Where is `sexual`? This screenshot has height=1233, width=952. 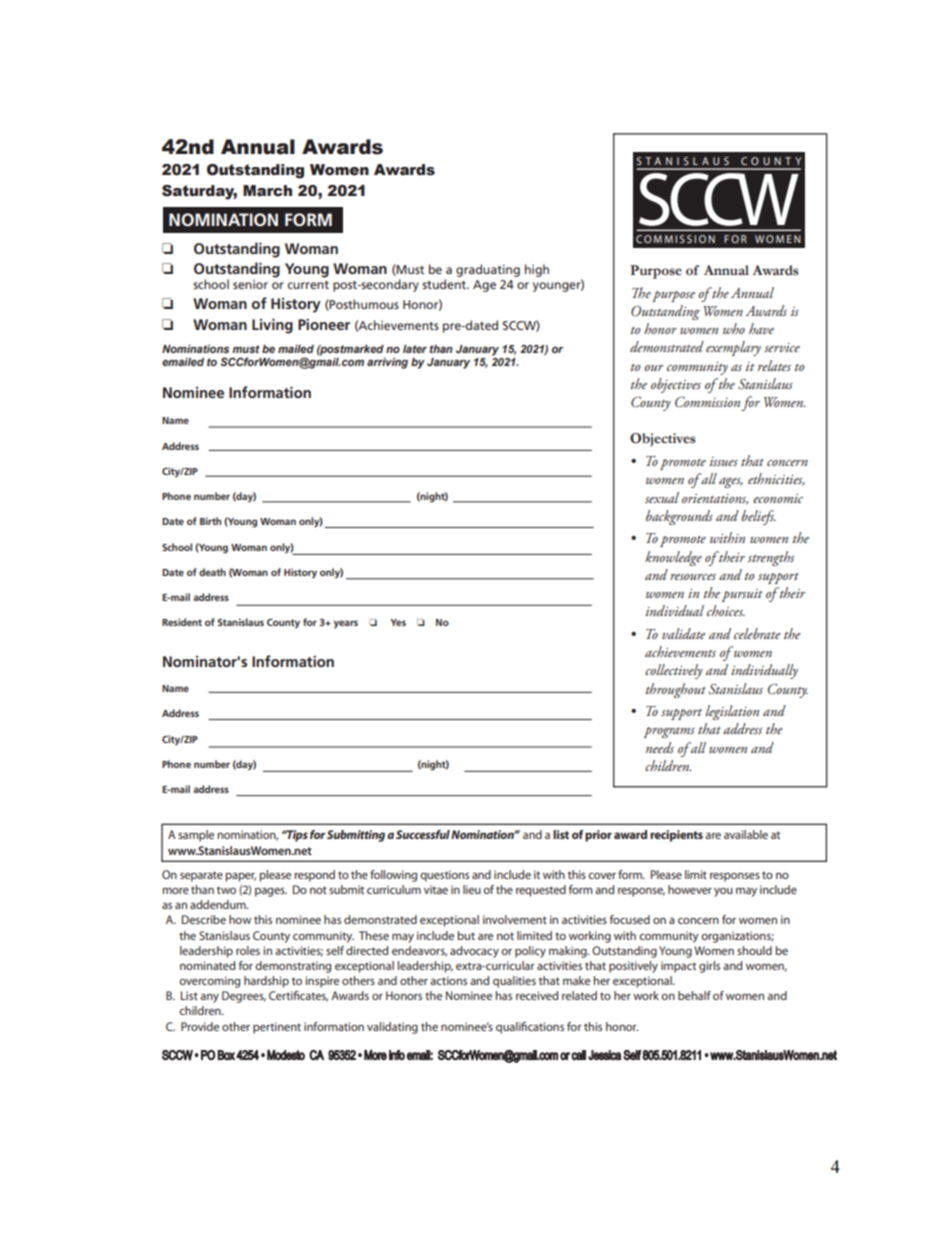 sexual is located at coordinates (662, 497).
